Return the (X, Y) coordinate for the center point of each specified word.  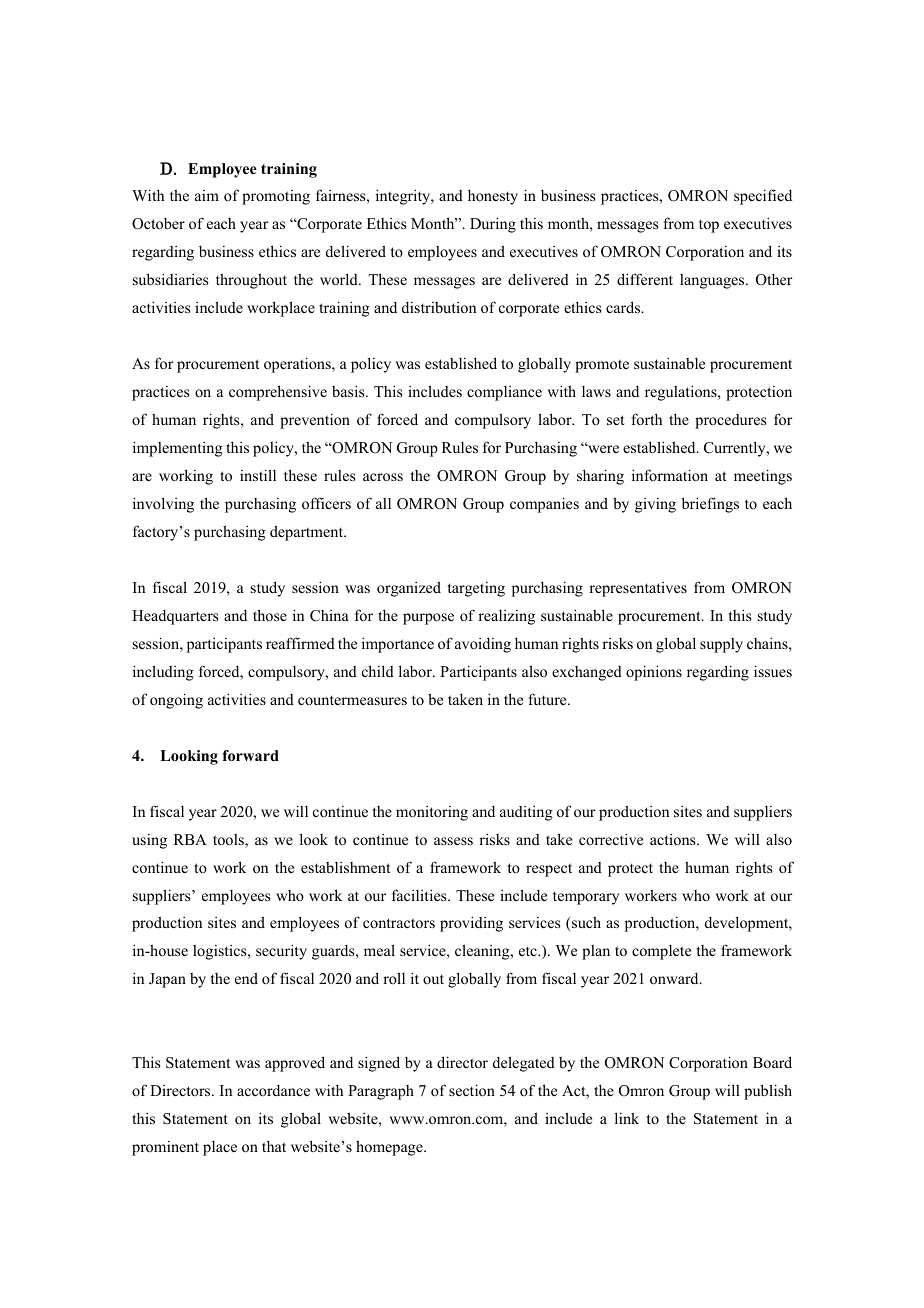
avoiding (483, 645)
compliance (504, 393)
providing (471, 924)
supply (721, 645)
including (163, 673)
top (709, 226)
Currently (736, 449)
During (493, 225)
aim (207, 195)
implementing (178, 449)
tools (229, 841)
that (274, 1146)
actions (674, 839)
